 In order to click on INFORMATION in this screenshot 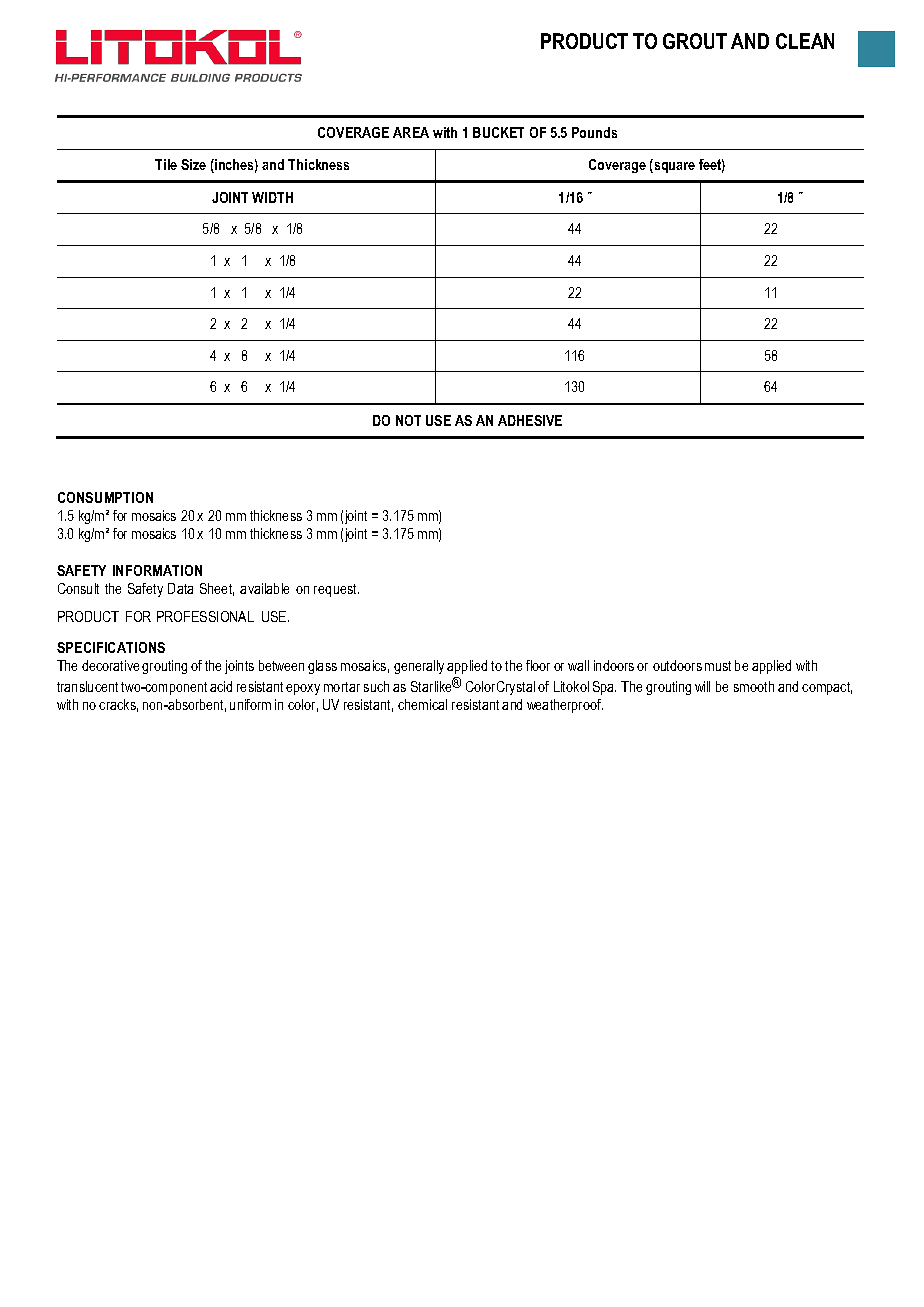, I will do `click(157, 570)`.
